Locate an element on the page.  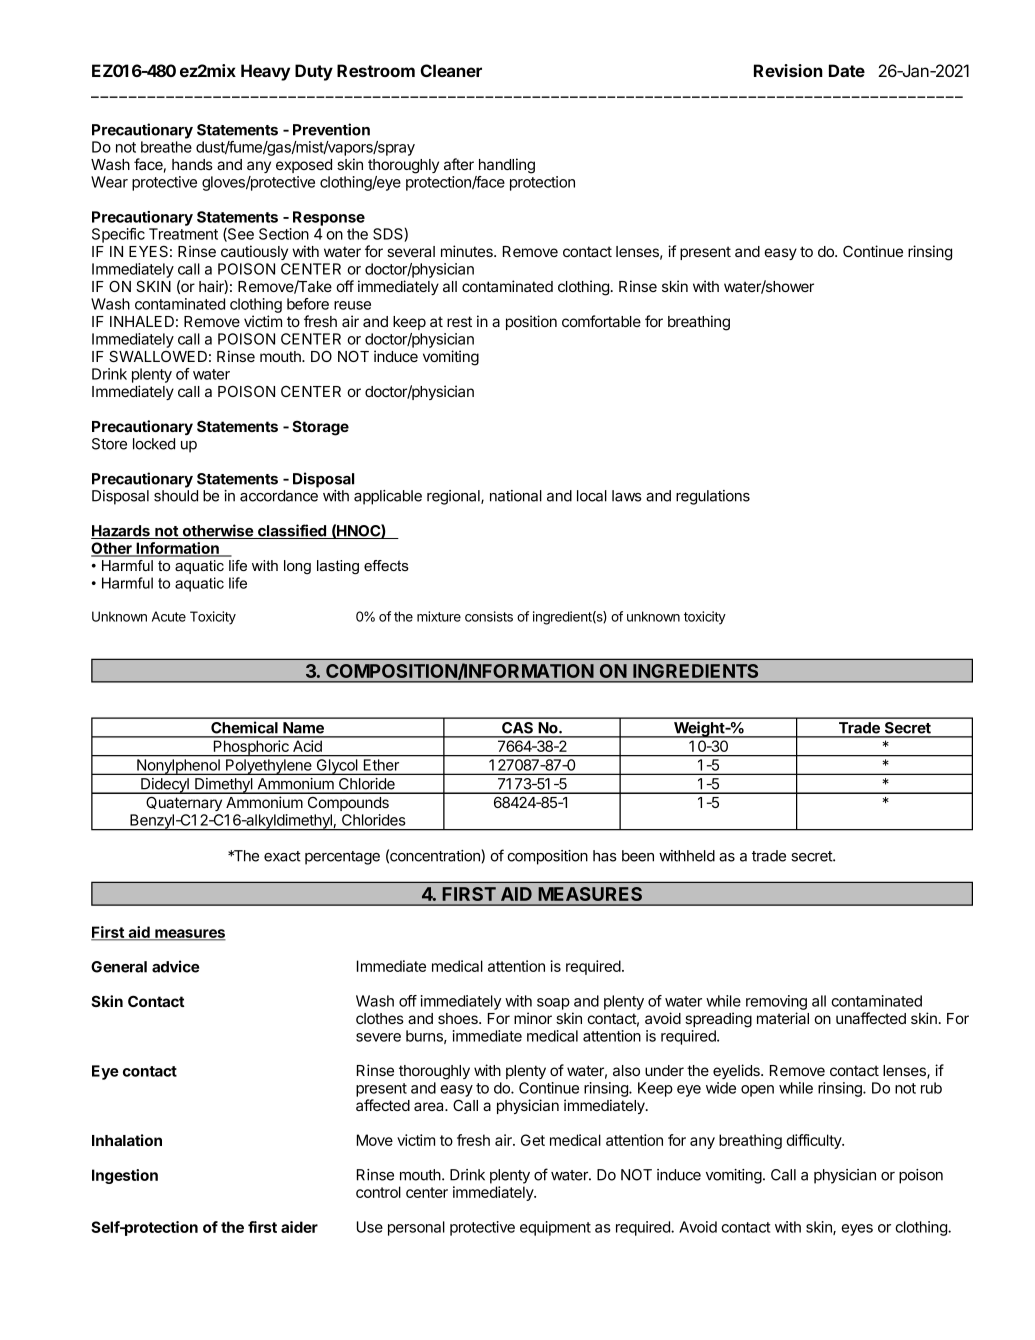
SWALLOWED is located at coordinates (158, 356).
